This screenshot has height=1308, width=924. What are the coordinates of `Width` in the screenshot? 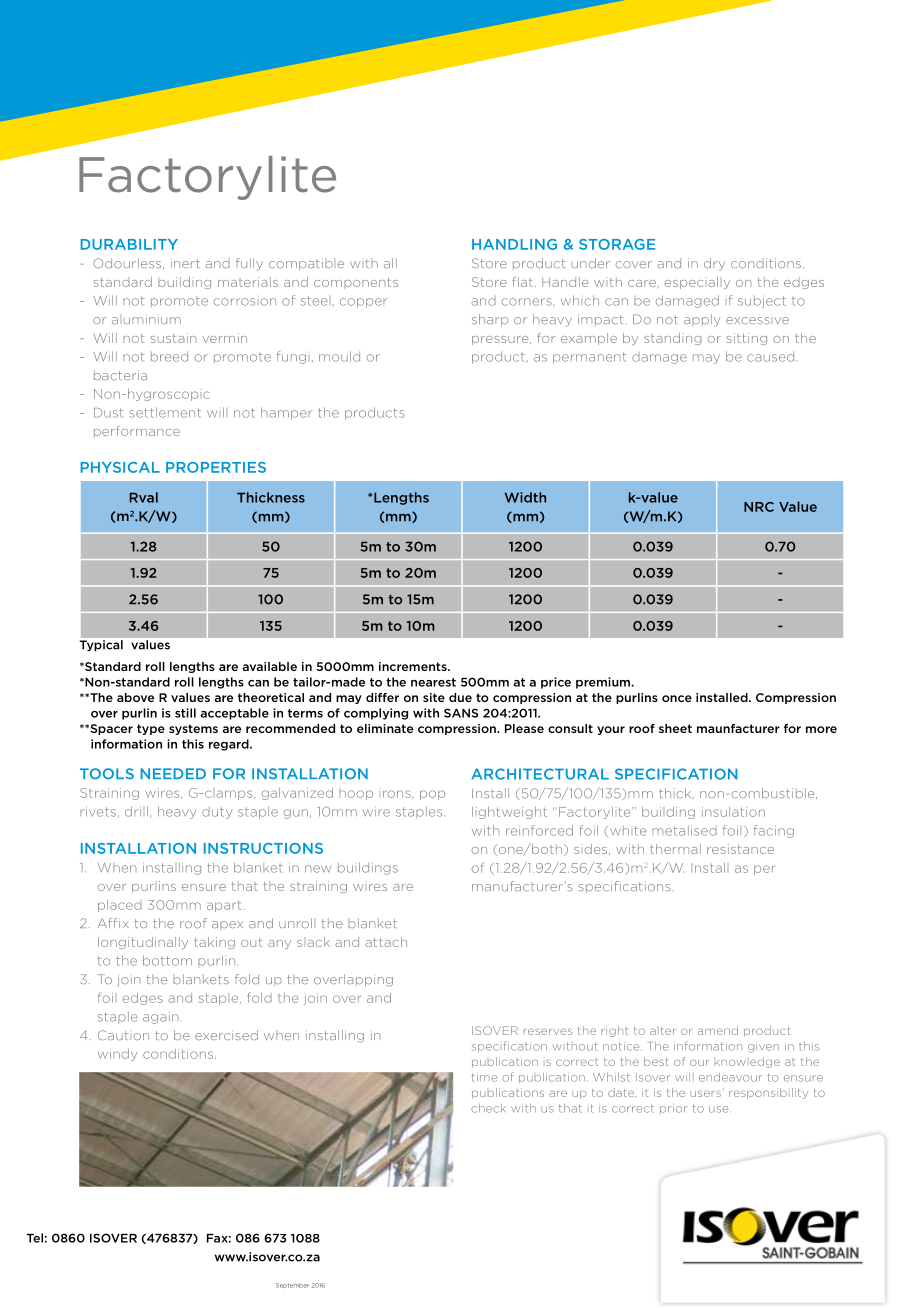 It's located at (525, 497).
